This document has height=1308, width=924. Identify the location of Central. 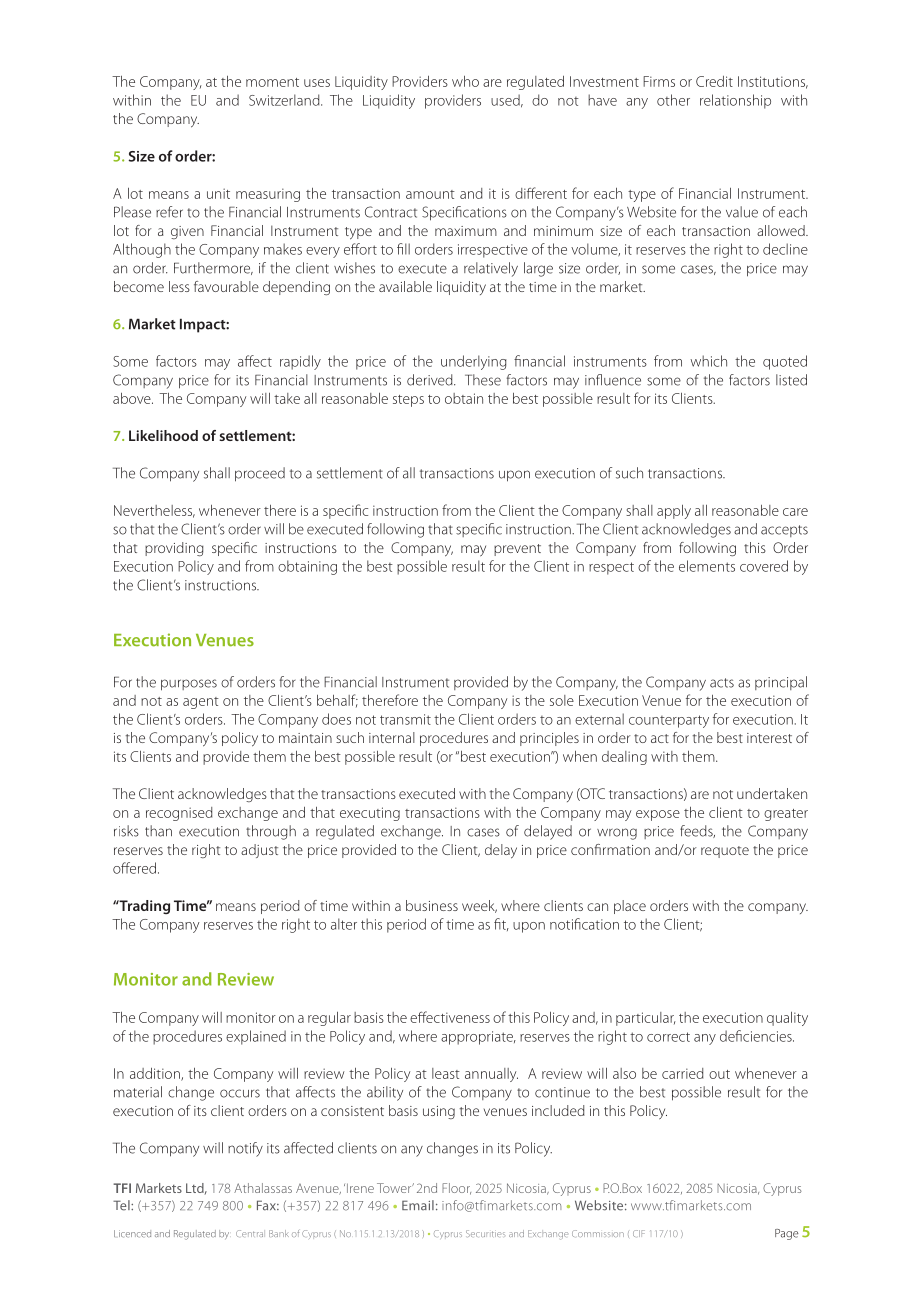
(250, 1233).
